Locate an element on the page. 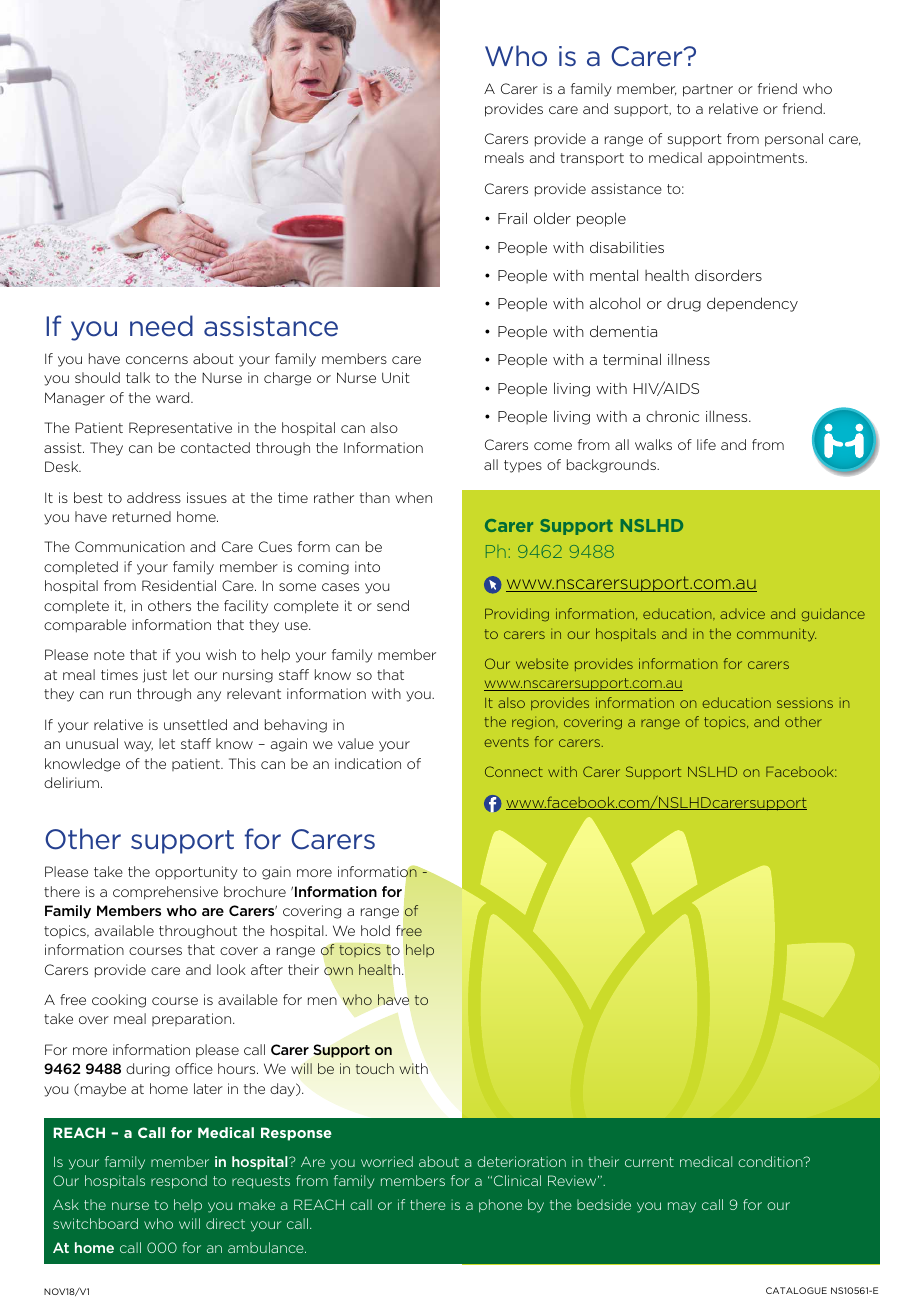 The width and height of the image is (924, 1308). life is located at coordinates (706, 444).
